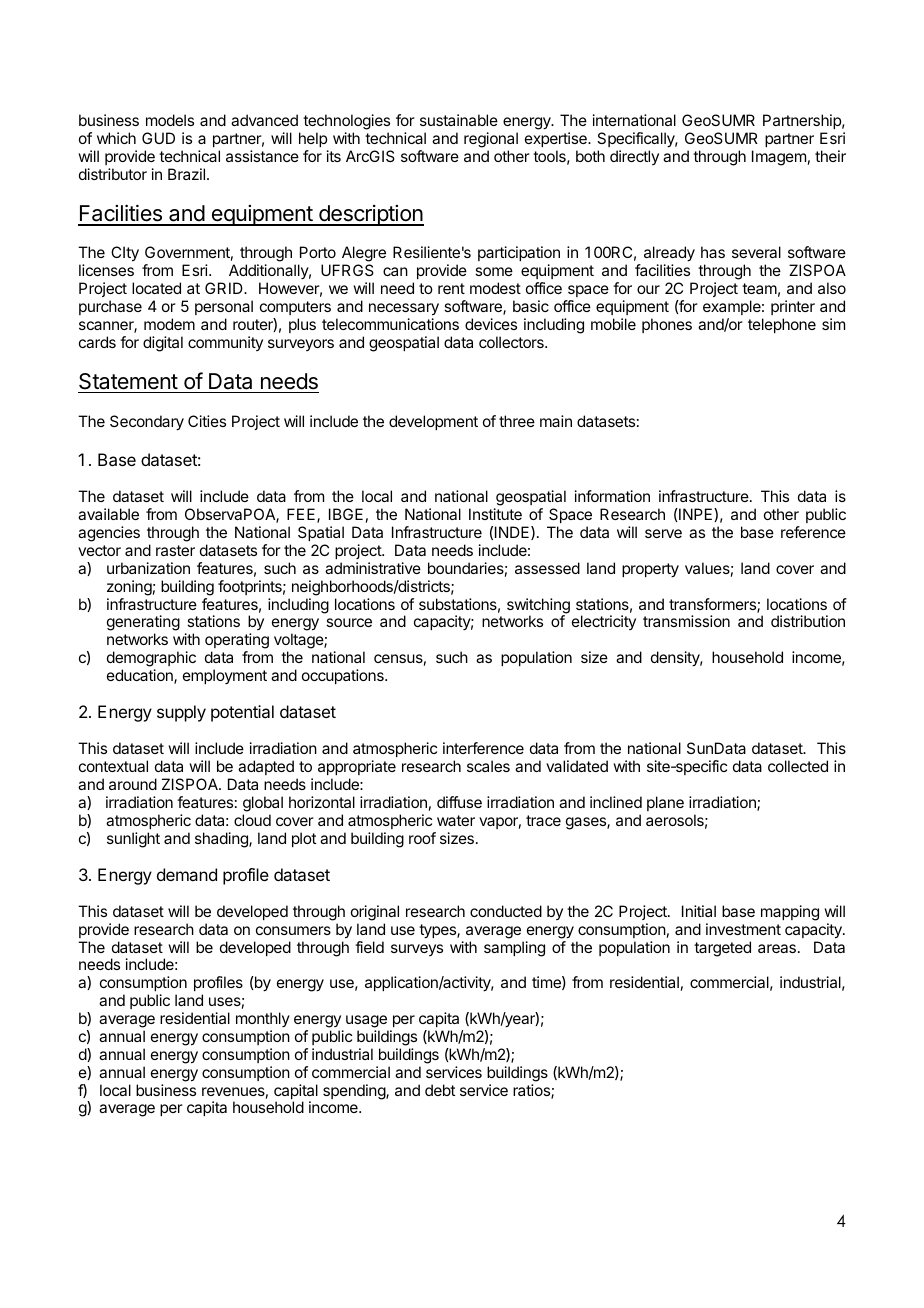 The image size is (924, 1308). What do you see at coordinates (263, 1019) in the screenshot?
I see `monthly` at bounding box center [263, 1019].
